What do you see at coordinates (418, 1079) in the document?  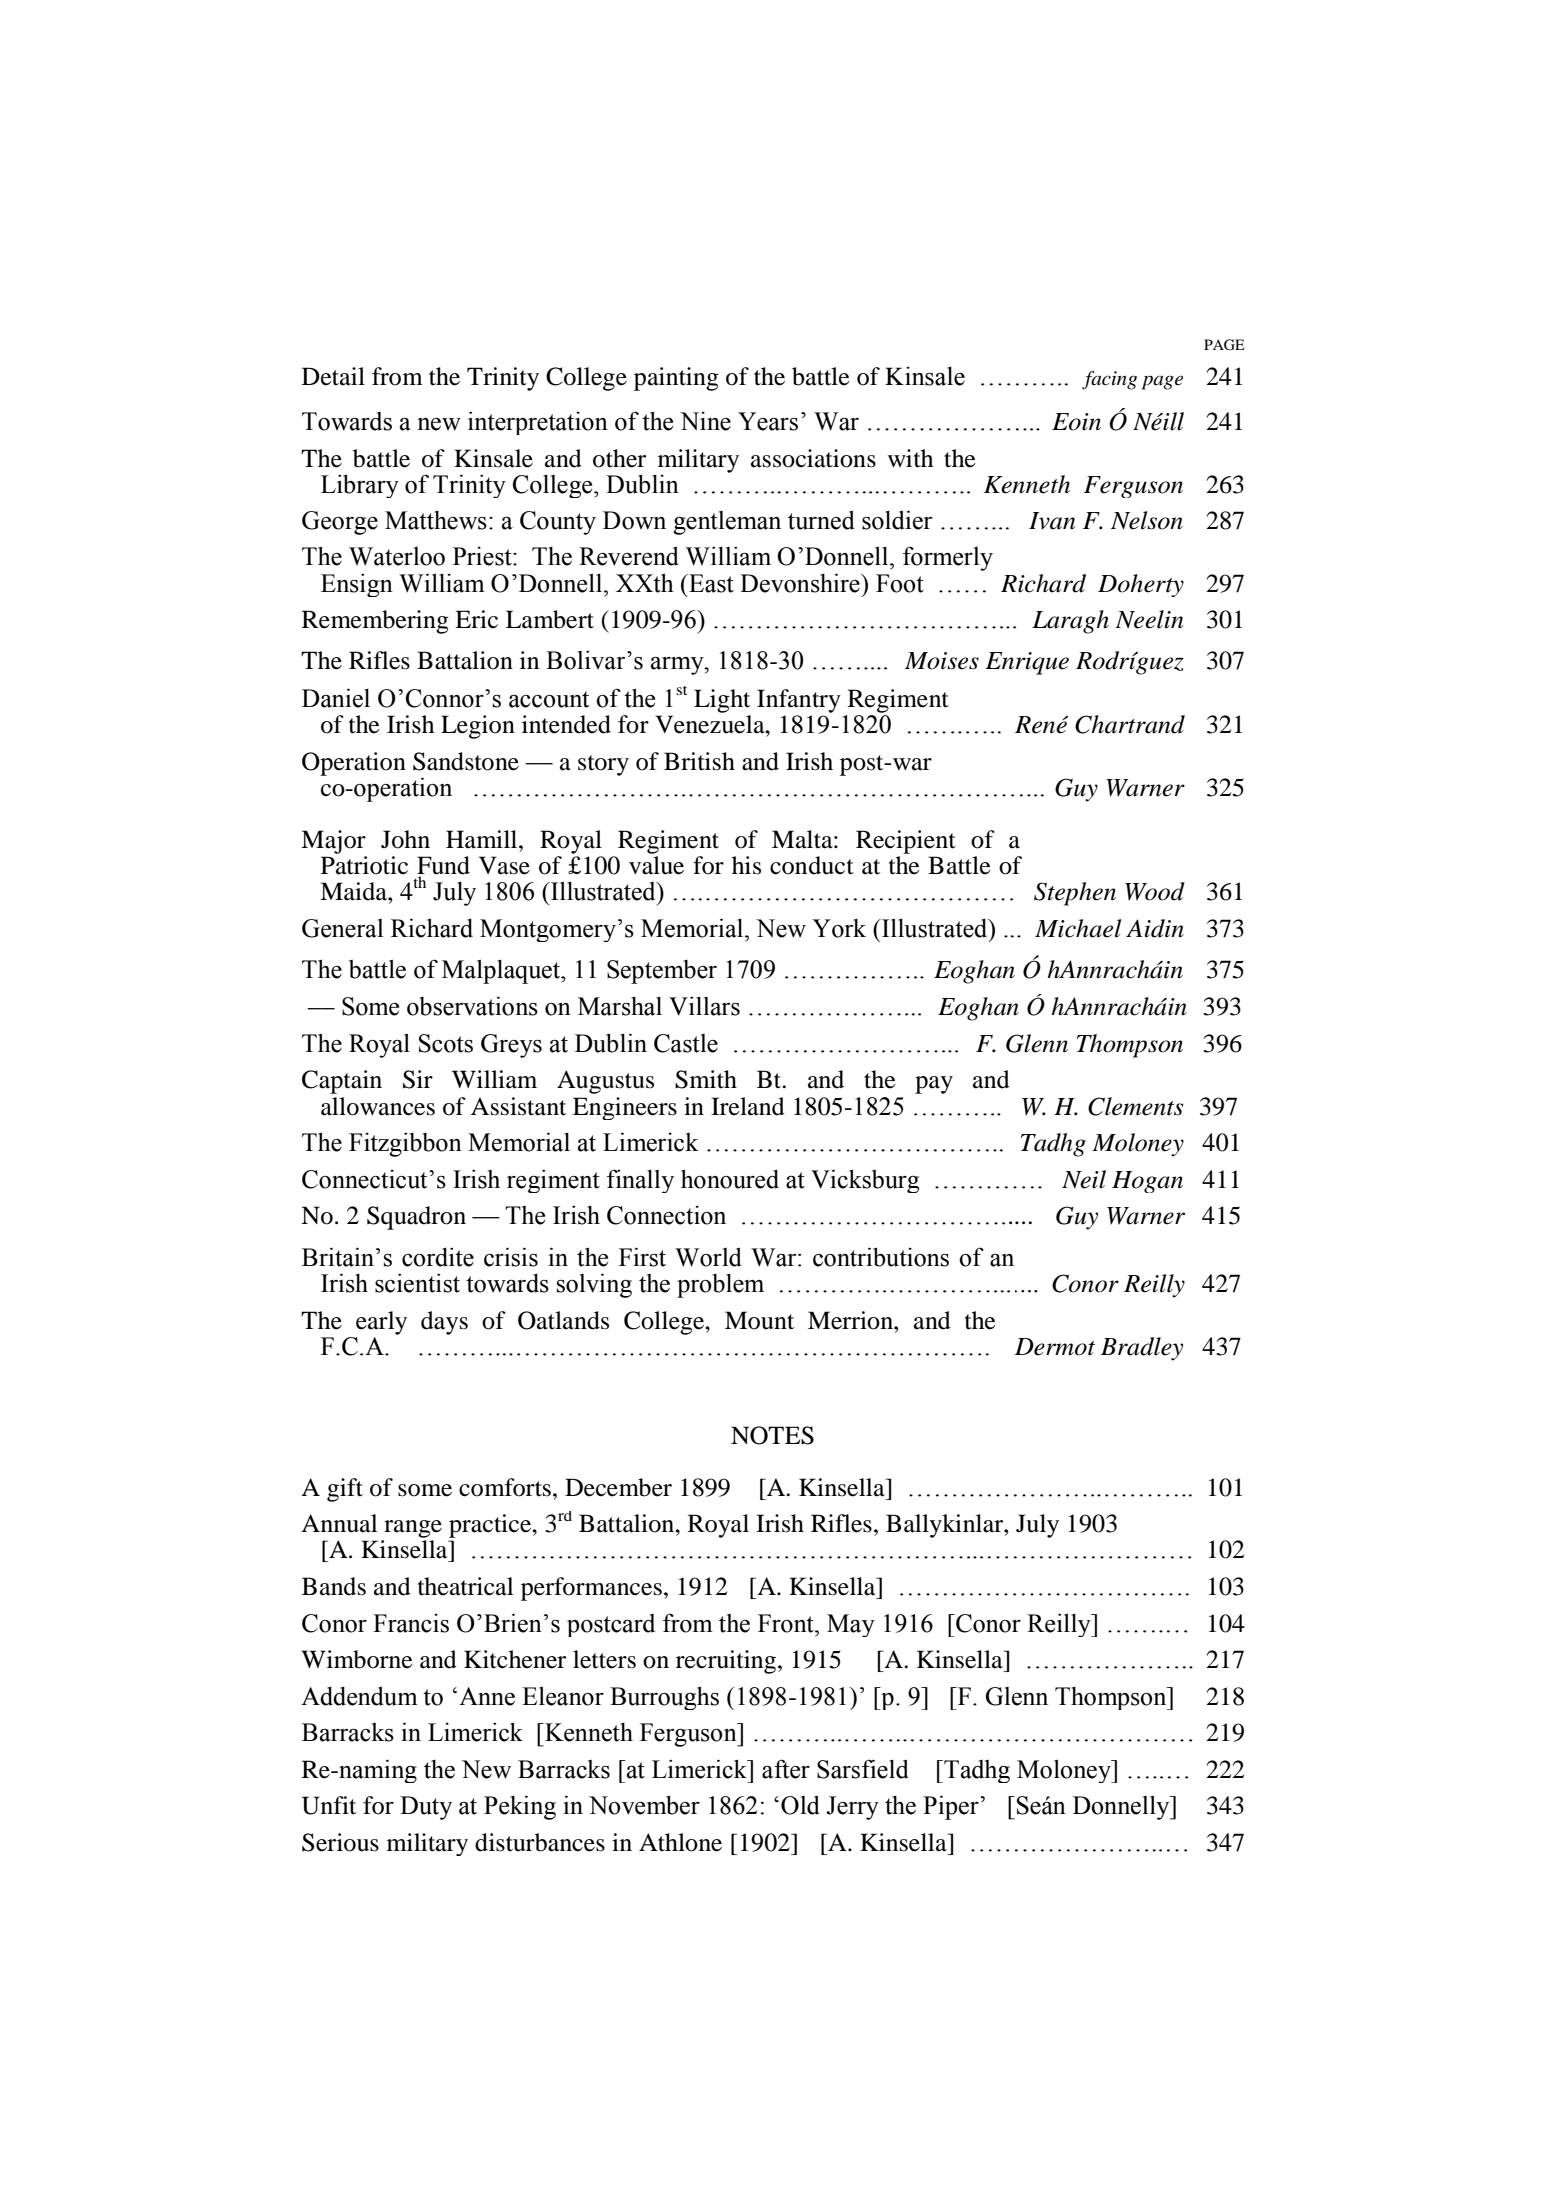 I see `Sir` at bounding box center [418, 1079].
